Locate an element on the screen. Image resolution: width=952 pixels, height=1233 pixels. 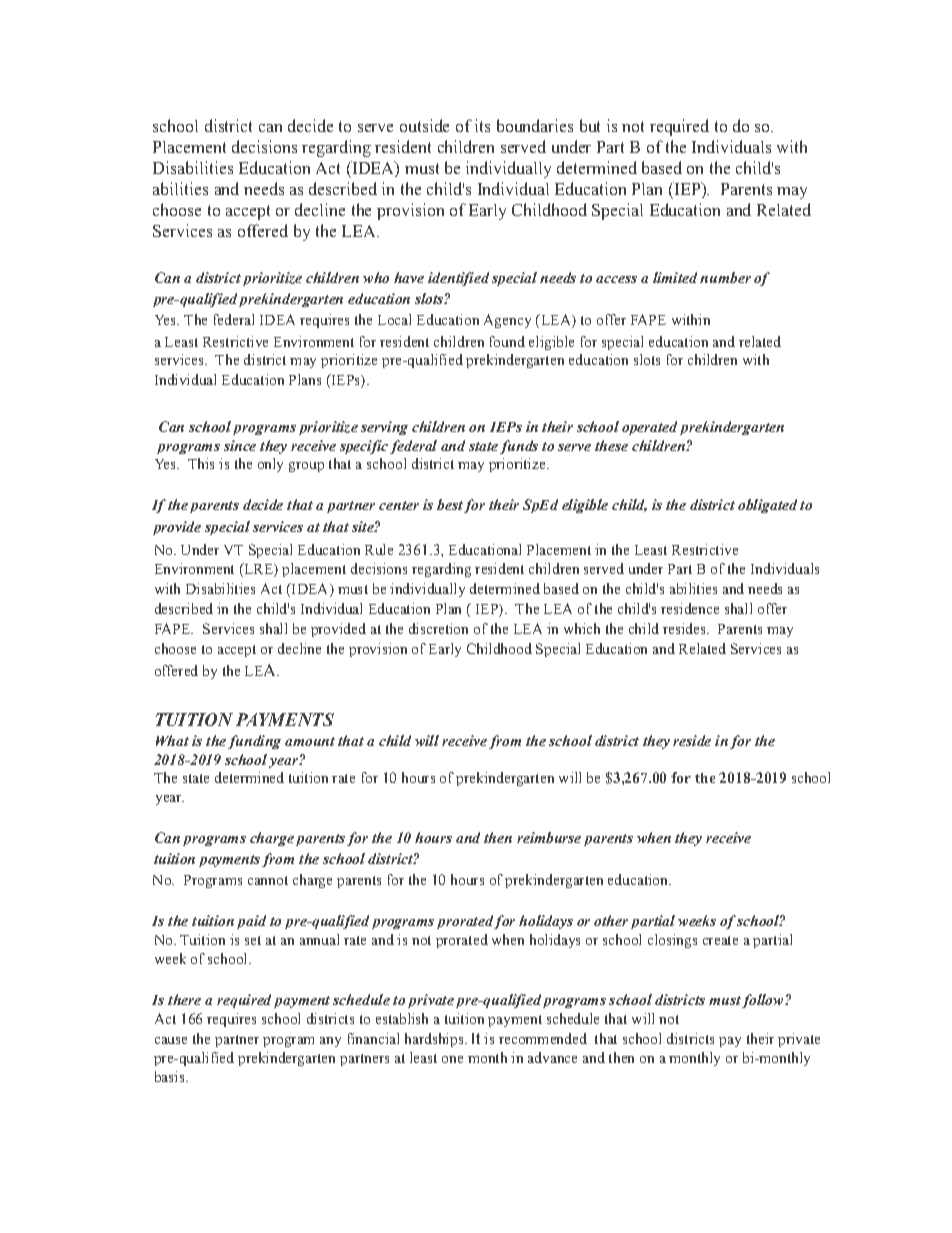
funds is located at coordinates (519, 447).
